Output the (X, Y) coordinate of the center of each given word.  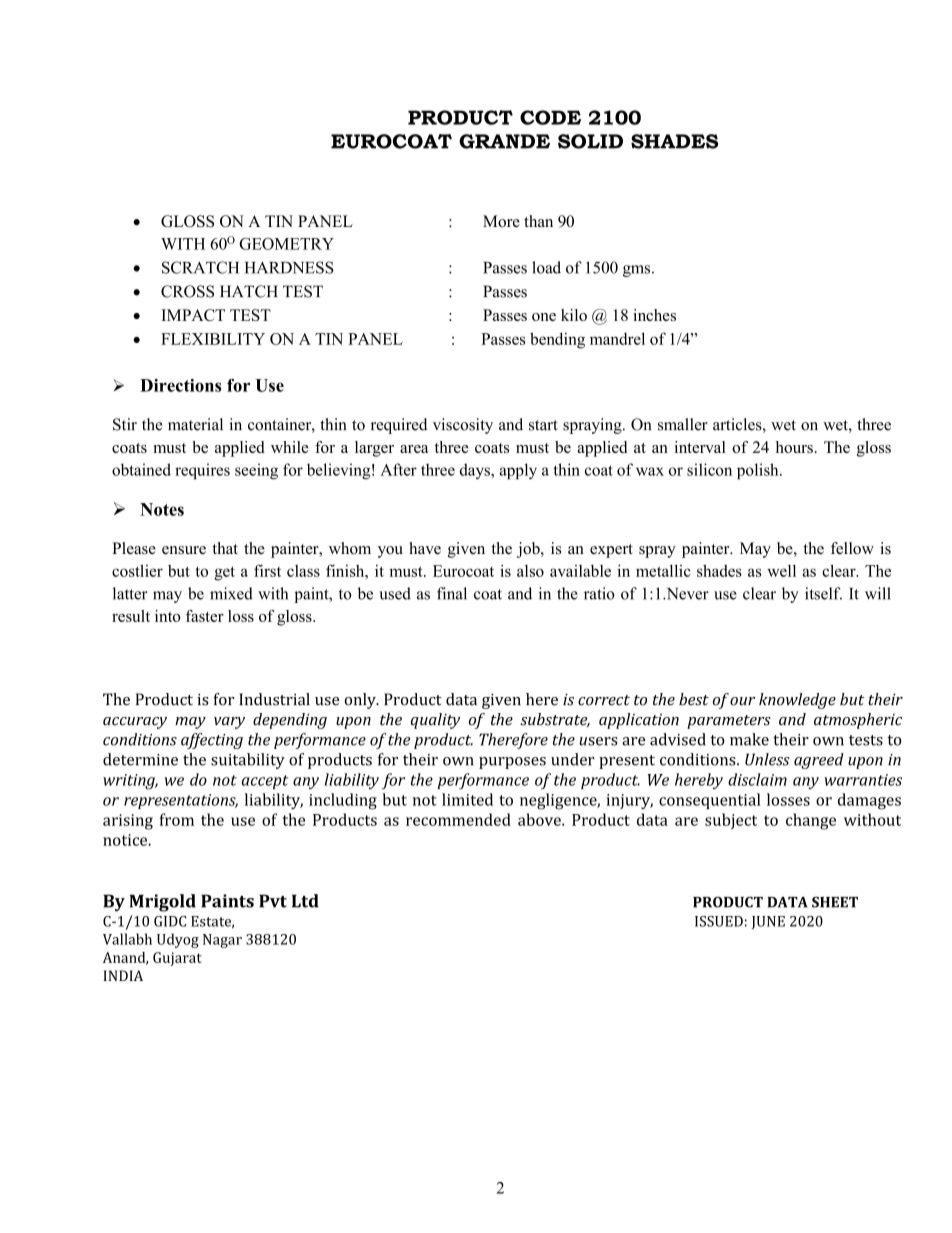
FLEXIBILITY (213, 339)
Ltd (305, 901)
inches (654, 315)
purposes (512, 763)
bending (557, 340)
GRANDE (504, 141)
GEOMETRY (286, 244)
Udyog (178, 940)
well (781, 571)
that (225, 548)
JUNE (768, 922)
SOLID (590, 141)
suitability (248, 761)
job (529, 550)
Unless (767, 759)
